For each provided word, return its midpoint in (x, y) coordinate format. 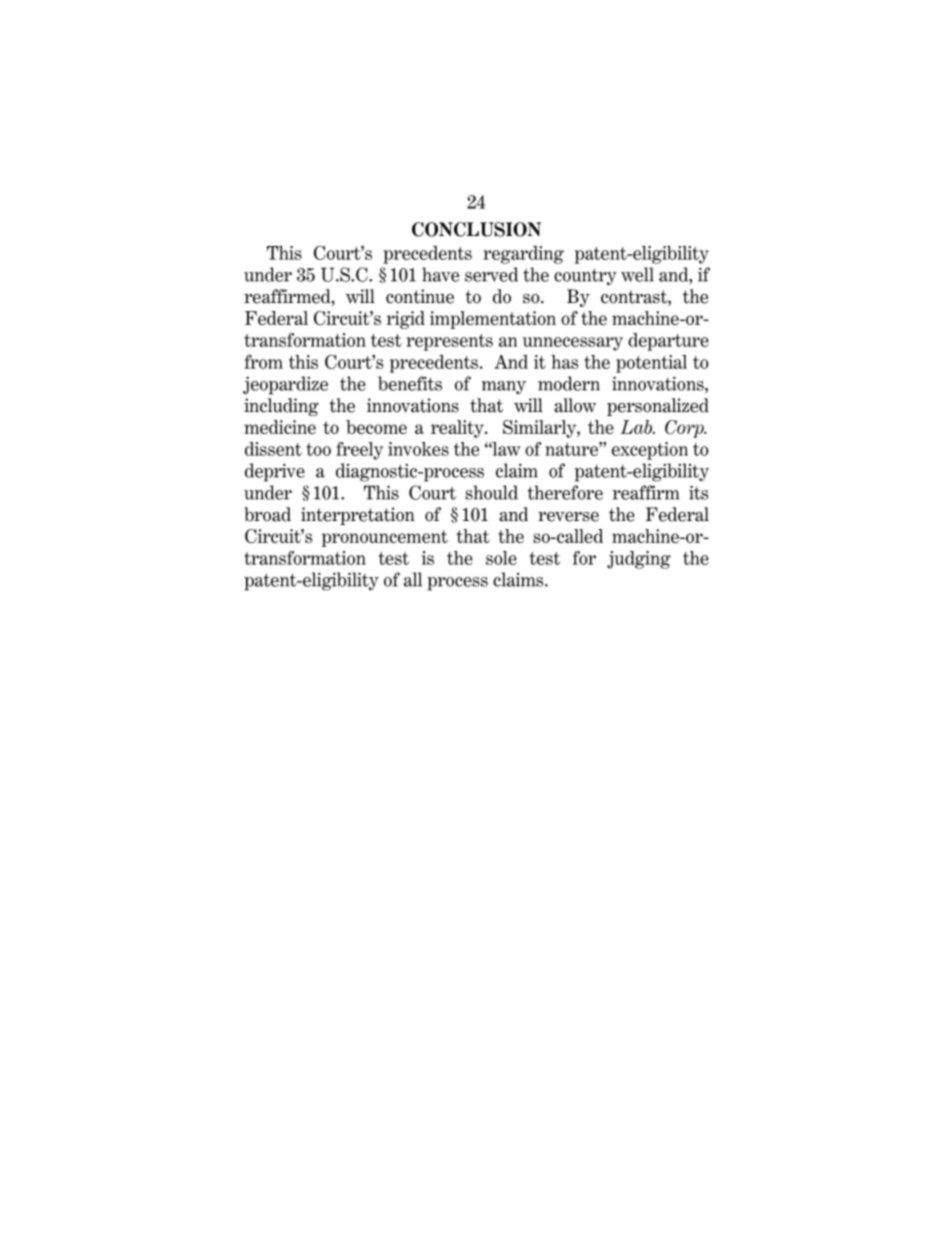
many (504, 388)
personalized (658, 407)
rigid (406, 320)
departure (668, 342)
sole (501, 558)
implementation (493, 320)
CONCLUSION (476, 229)
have (440, 274)
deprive (275, 472)
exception (650, 451)
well (637, 274)
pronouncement (385, 538)
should (491, 492)
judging (639, 560)
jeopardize (285, 385)
